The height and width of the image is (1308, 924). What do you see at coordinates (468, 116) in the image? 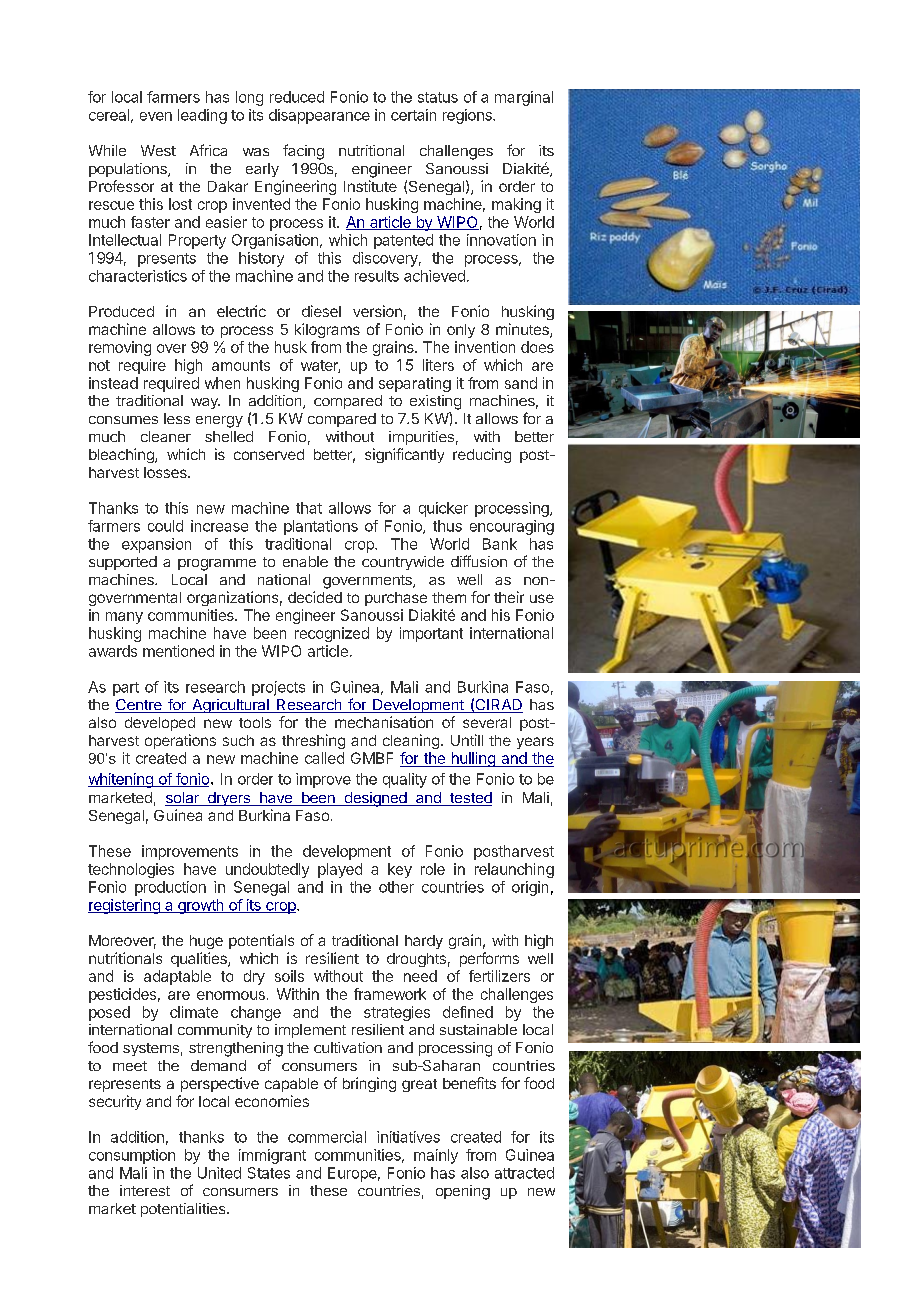
I see `regions` at bounding box center [468, 116].
